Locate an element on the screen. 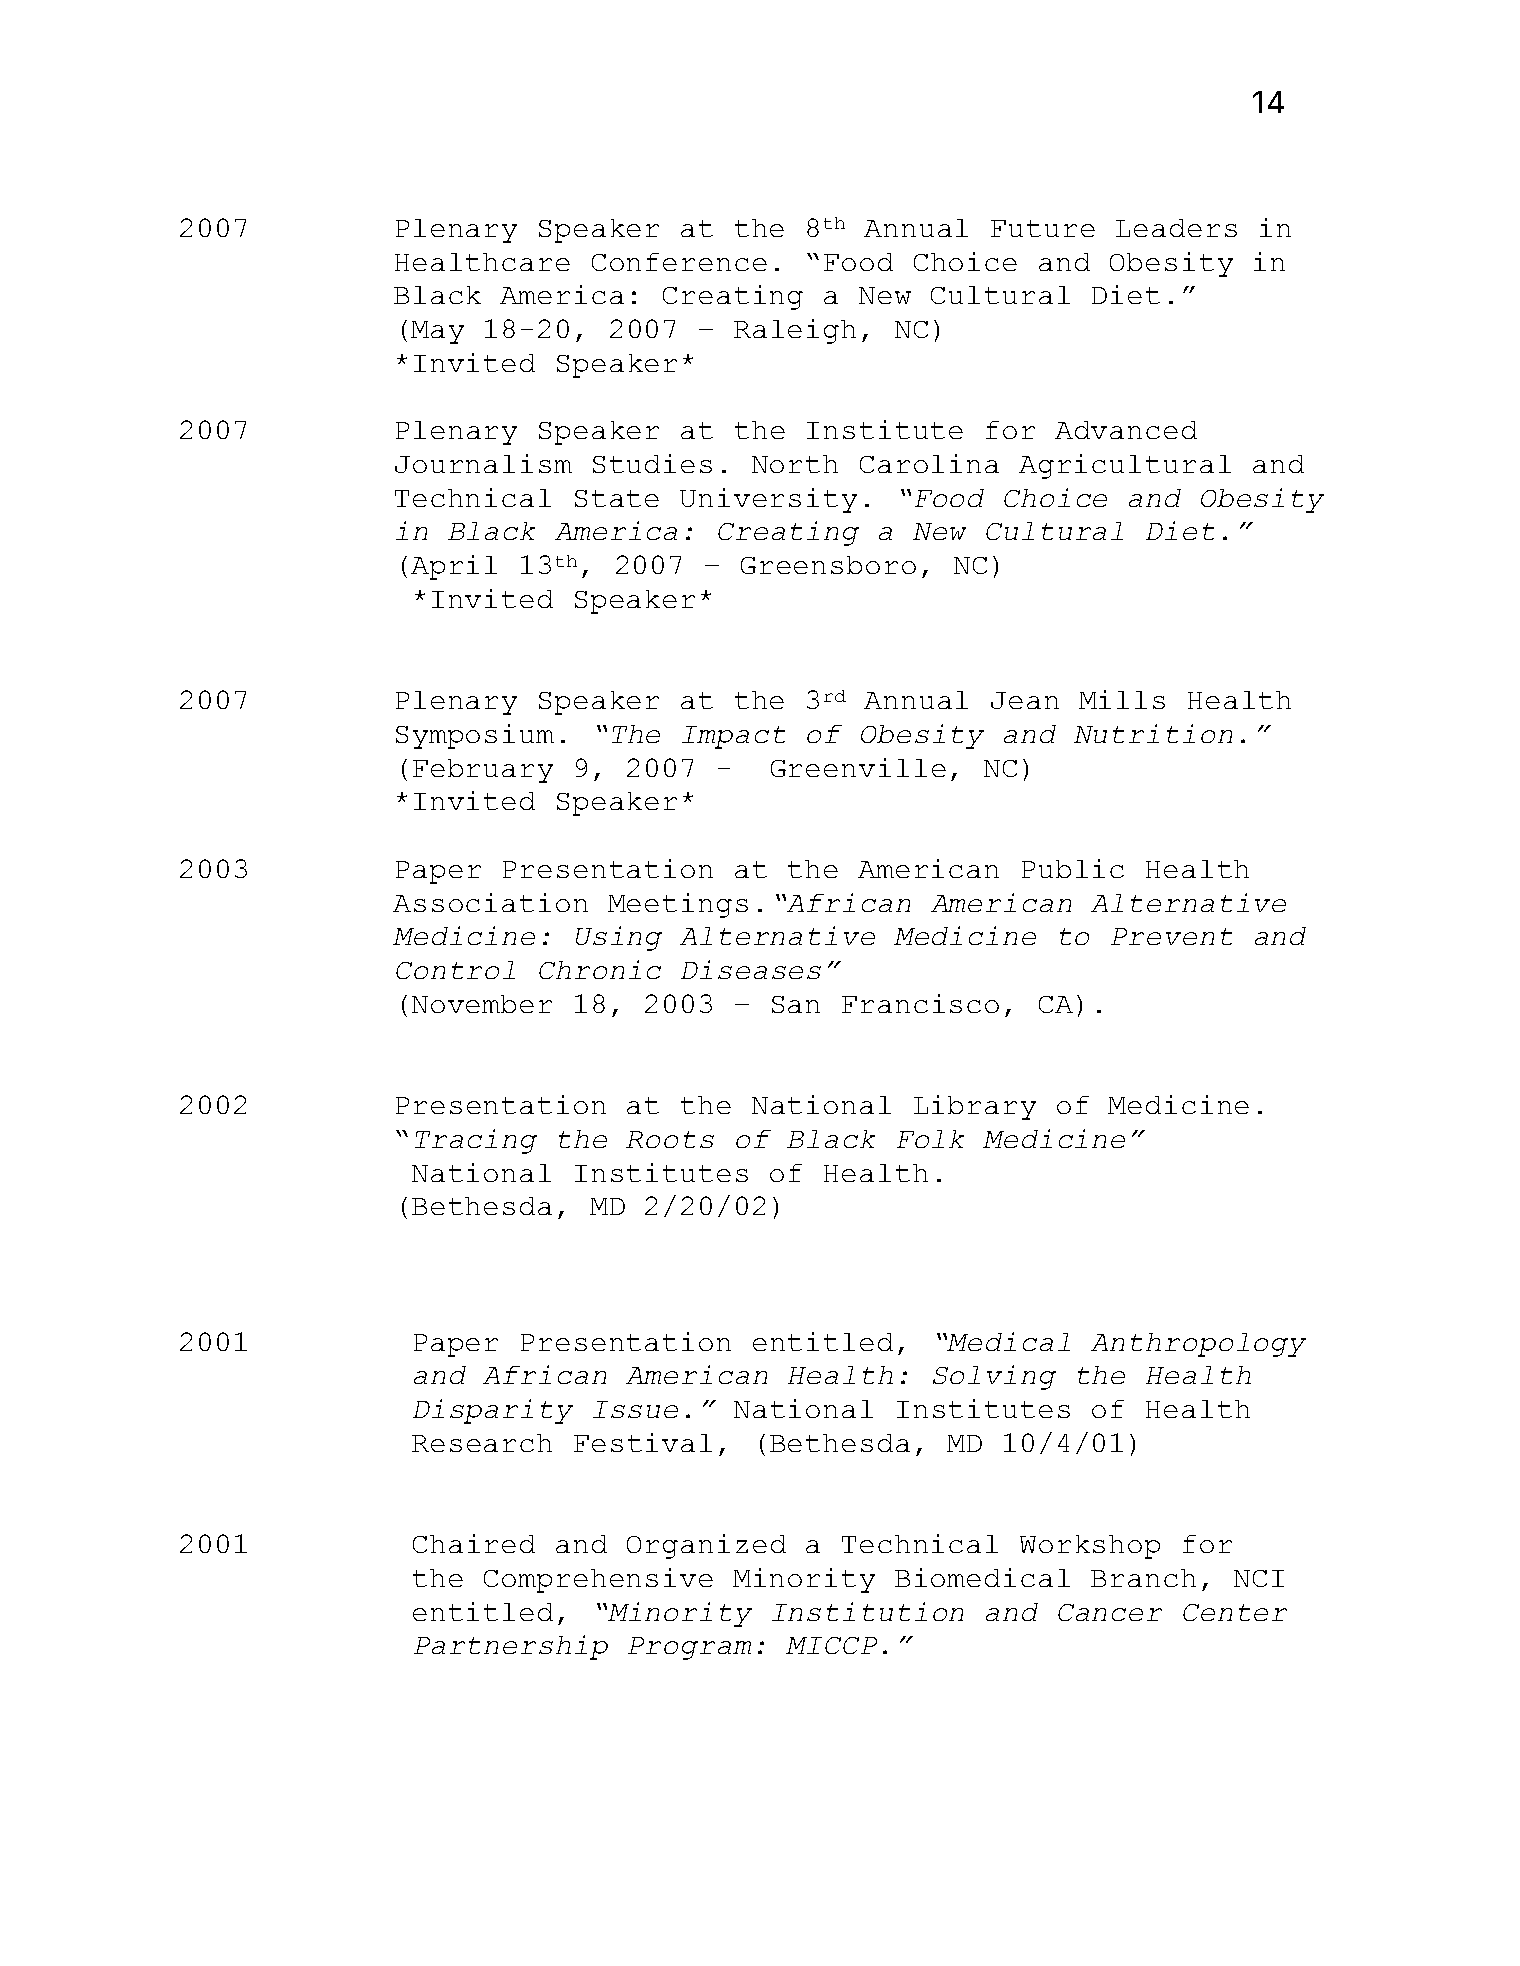 This screenshot has height=1966, width=1520. Nutrition is located at coordinates (1153, 733).
